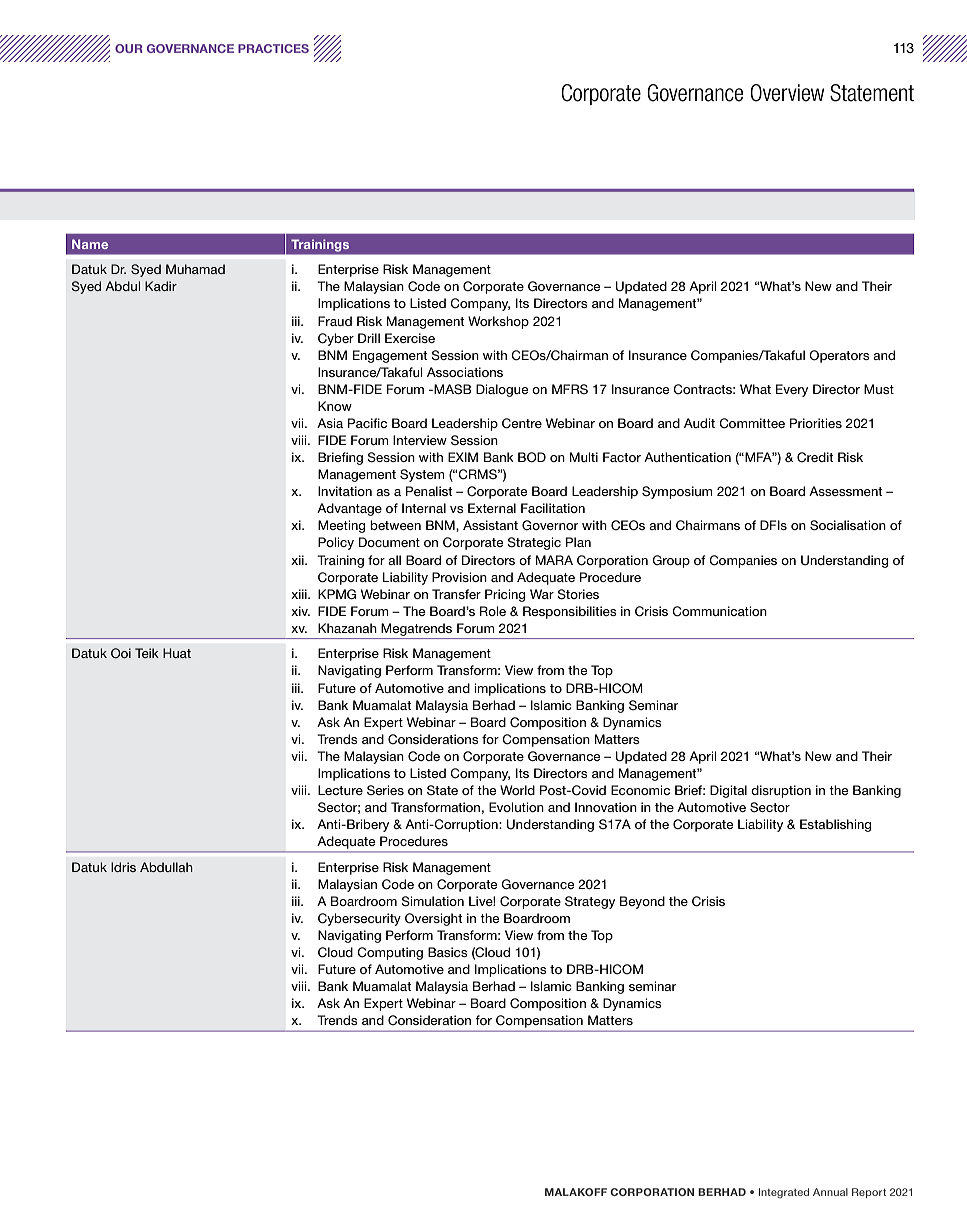  I want to click on PRACTICES, so click(273, 48).
